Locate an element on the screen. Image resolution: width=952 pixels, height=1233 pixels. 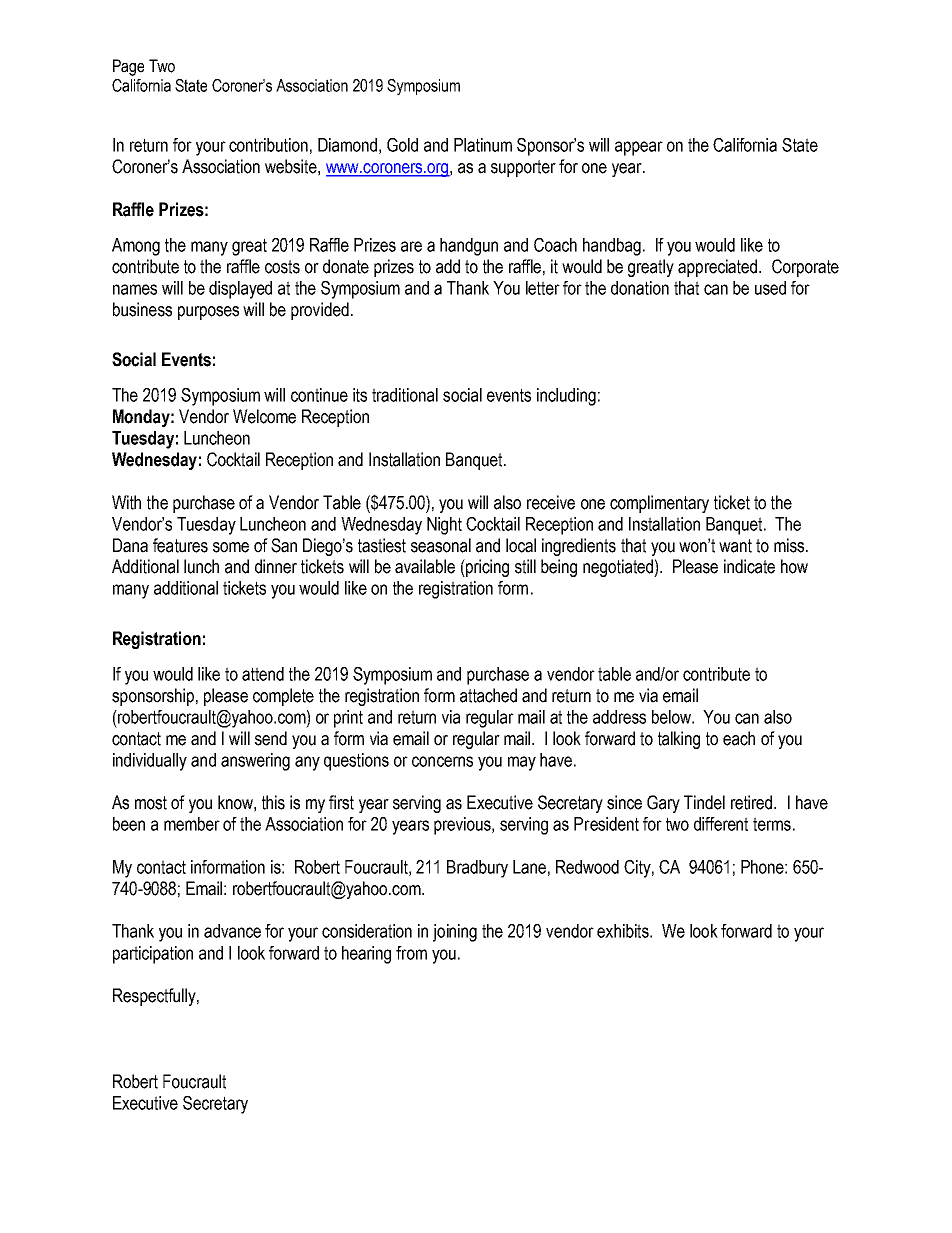
Platinum is located at coordinates (483, 145).
